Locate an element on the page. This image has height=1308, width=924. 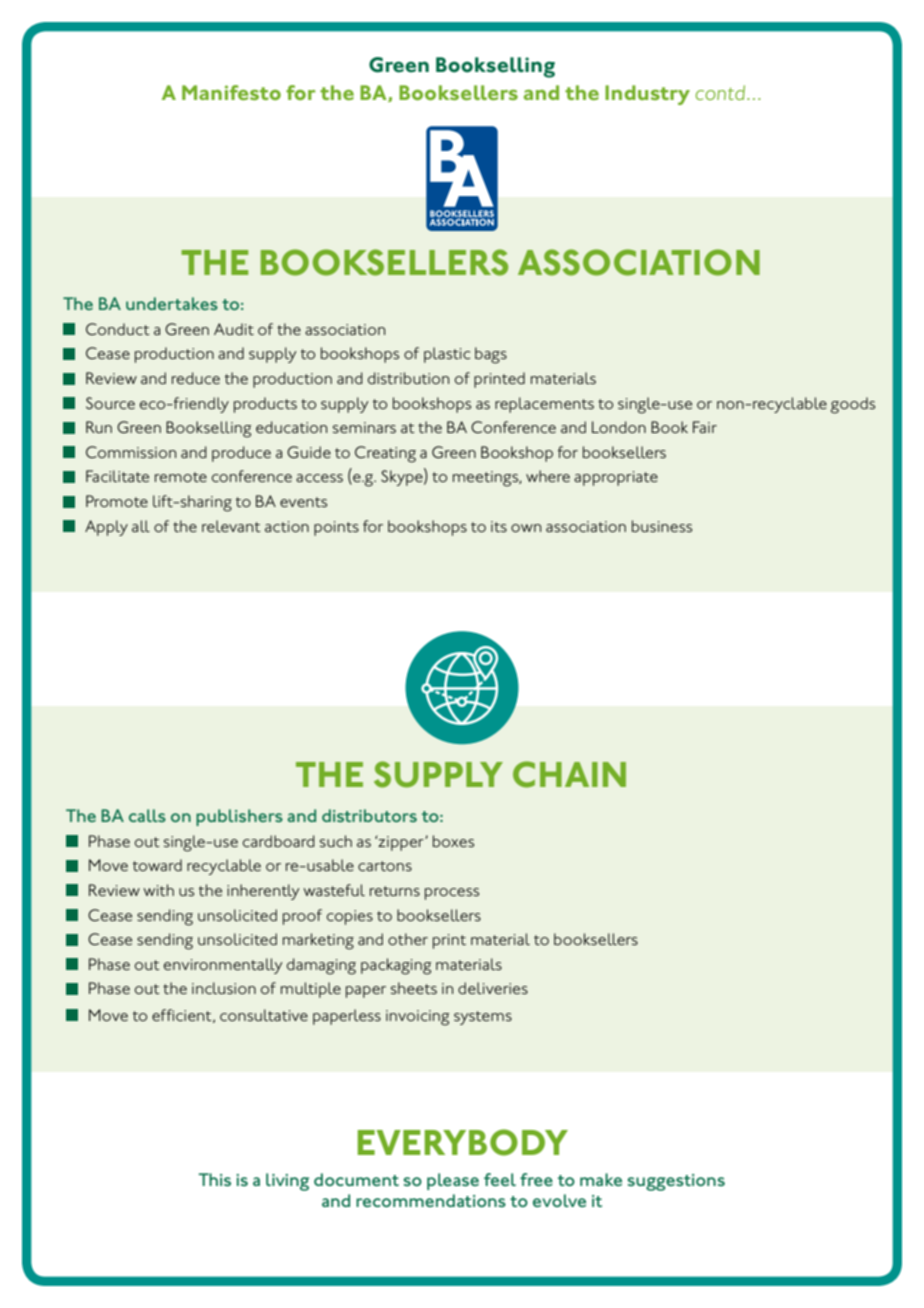
boxes is located at coordinates (453, 841).
